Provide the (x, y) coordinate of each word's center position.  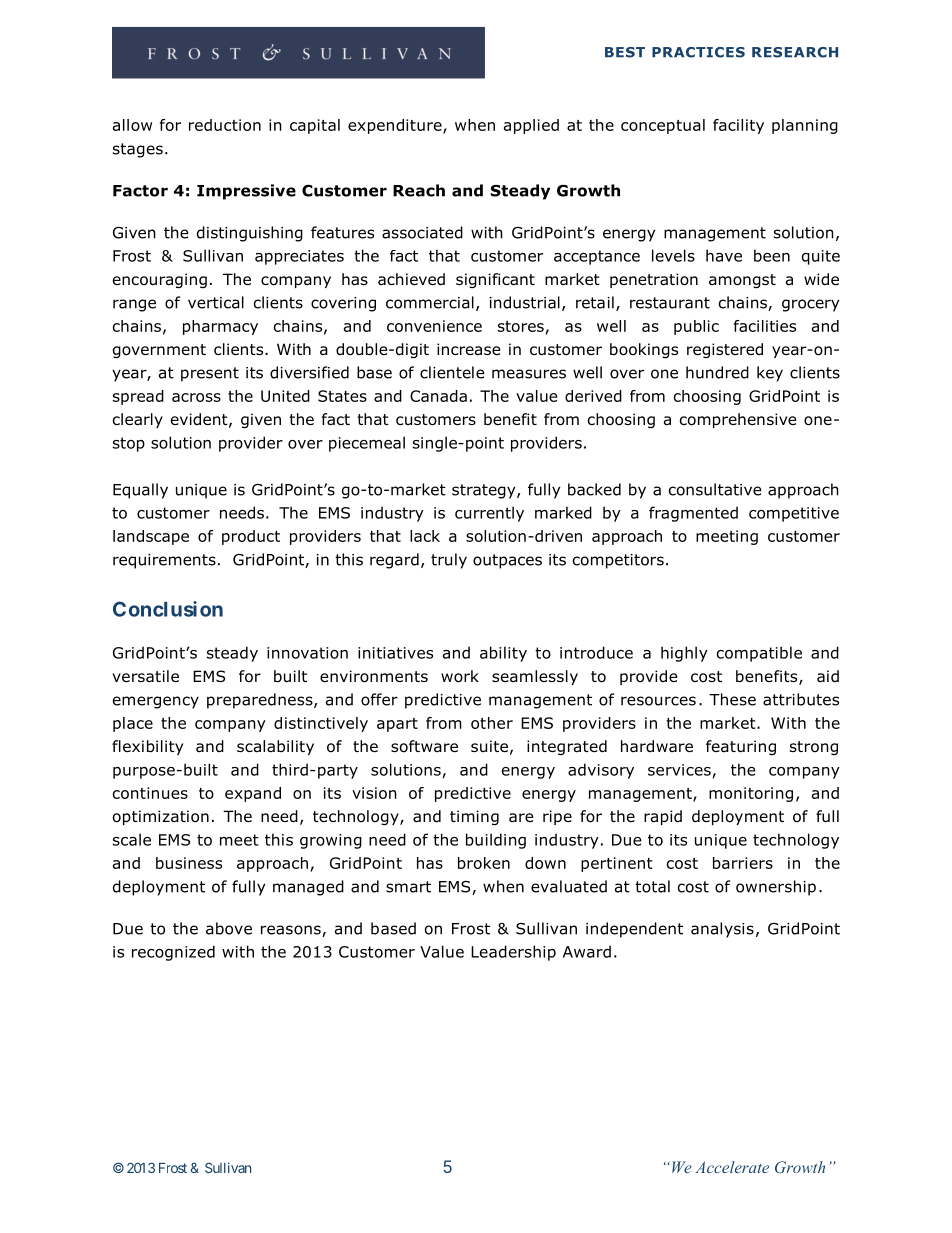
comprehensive (738, 420)
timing (474, 817)
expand (253, 794)
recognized (173, 953)
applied (531, 126)
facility (738, 126)
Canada (438, 396)
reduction (225, 125)
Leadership (513, 953)
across (196, 397)
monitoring (751, 794)
